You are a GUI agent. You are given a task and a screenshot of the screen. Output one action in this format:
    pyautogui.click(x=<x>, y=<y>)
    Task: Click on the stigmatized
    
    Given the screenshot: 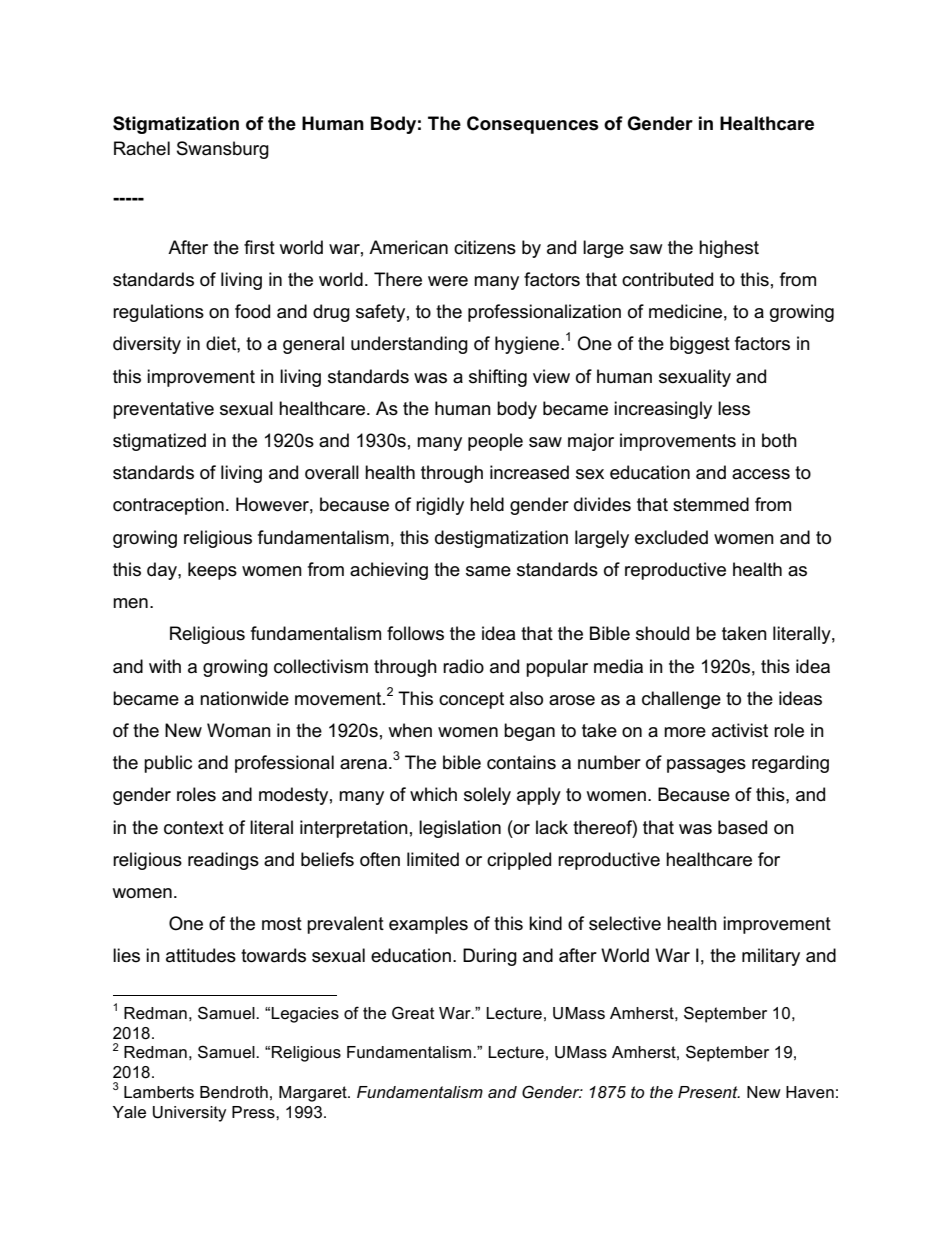 What is the action you would take?
    pyautogui.click(x=159, y=442)
